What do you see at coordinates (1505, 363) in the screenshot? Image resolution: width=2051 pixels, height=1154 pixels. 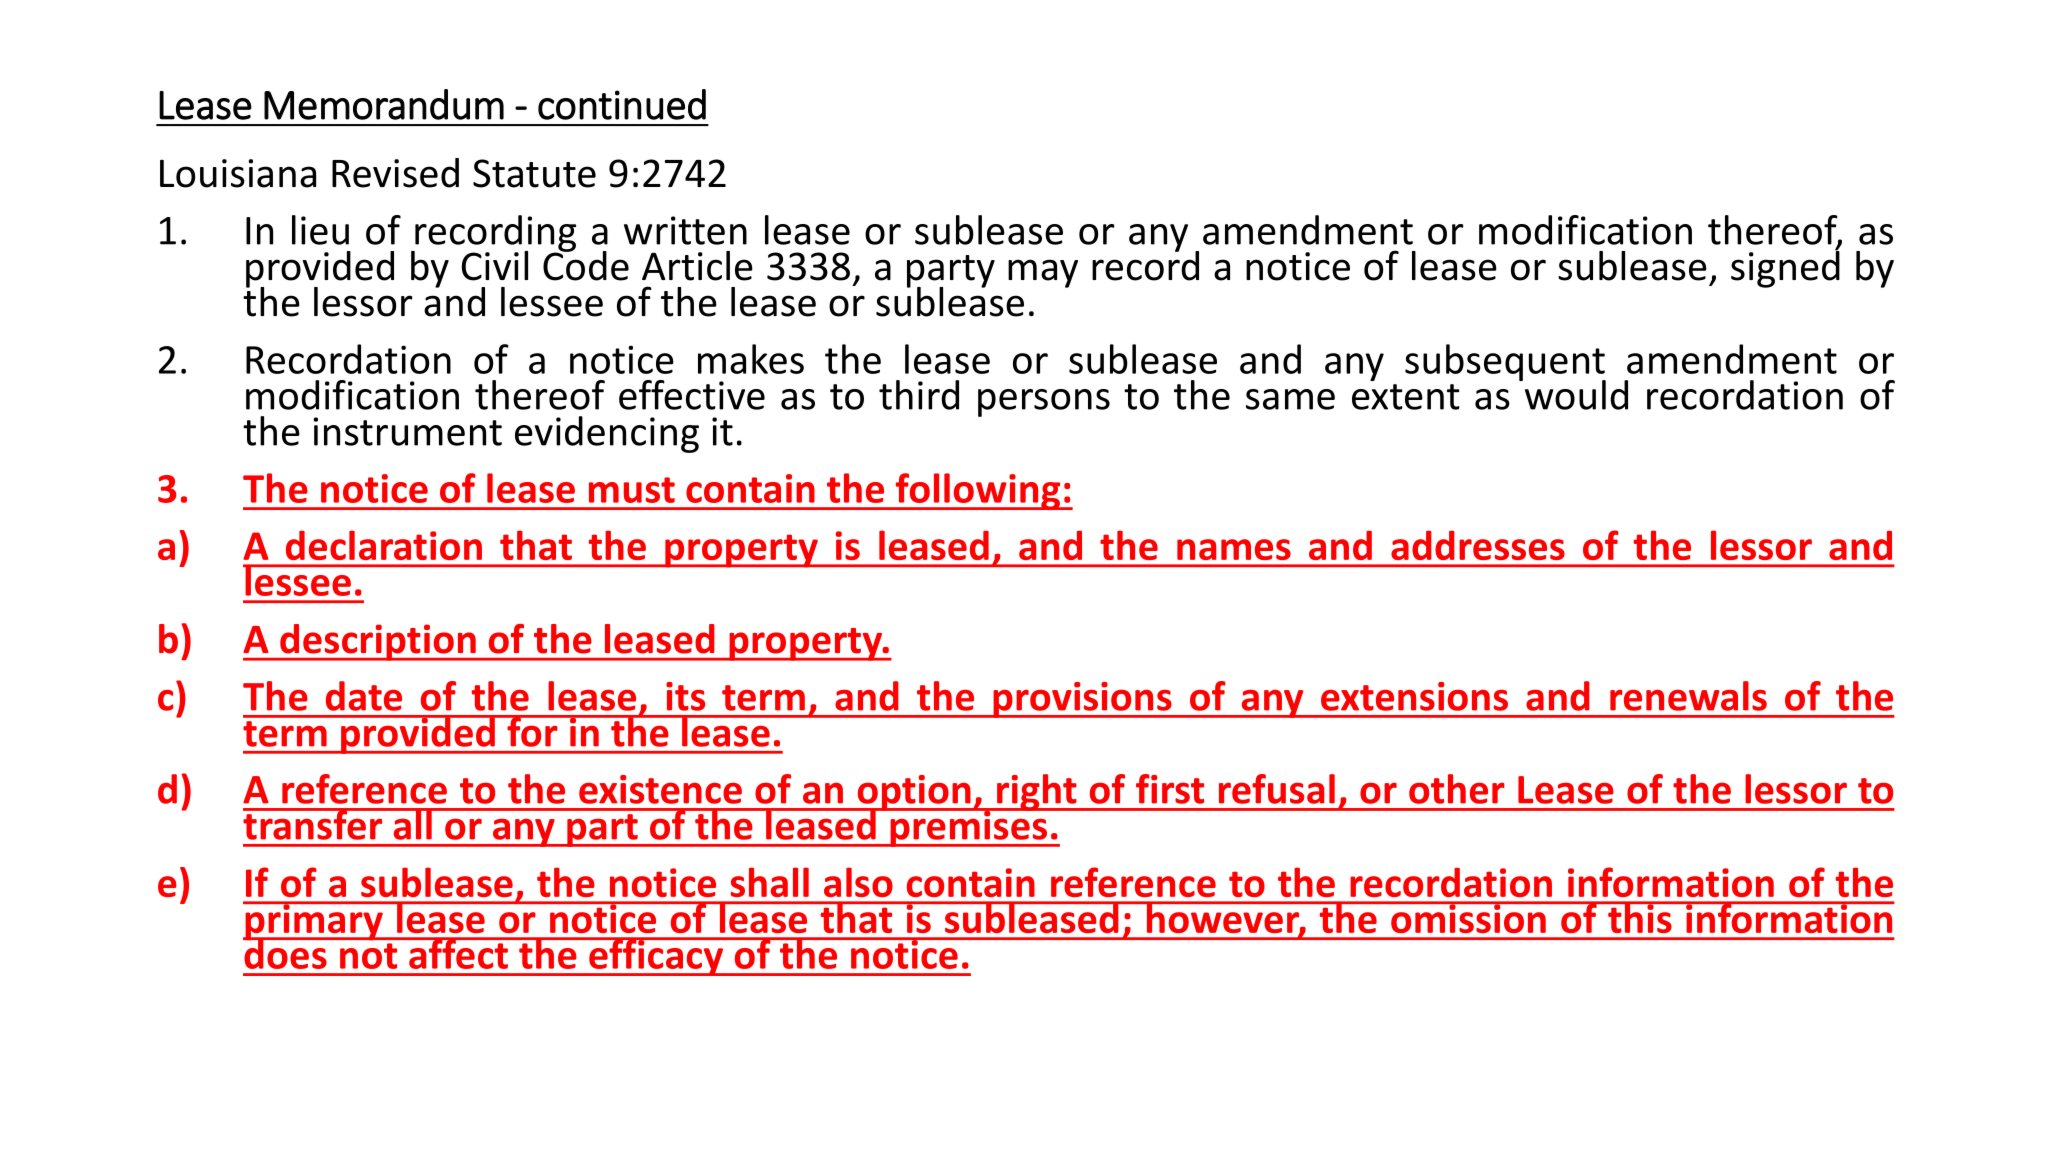 I see `subsequent` at bounding box center [1505, 363].
